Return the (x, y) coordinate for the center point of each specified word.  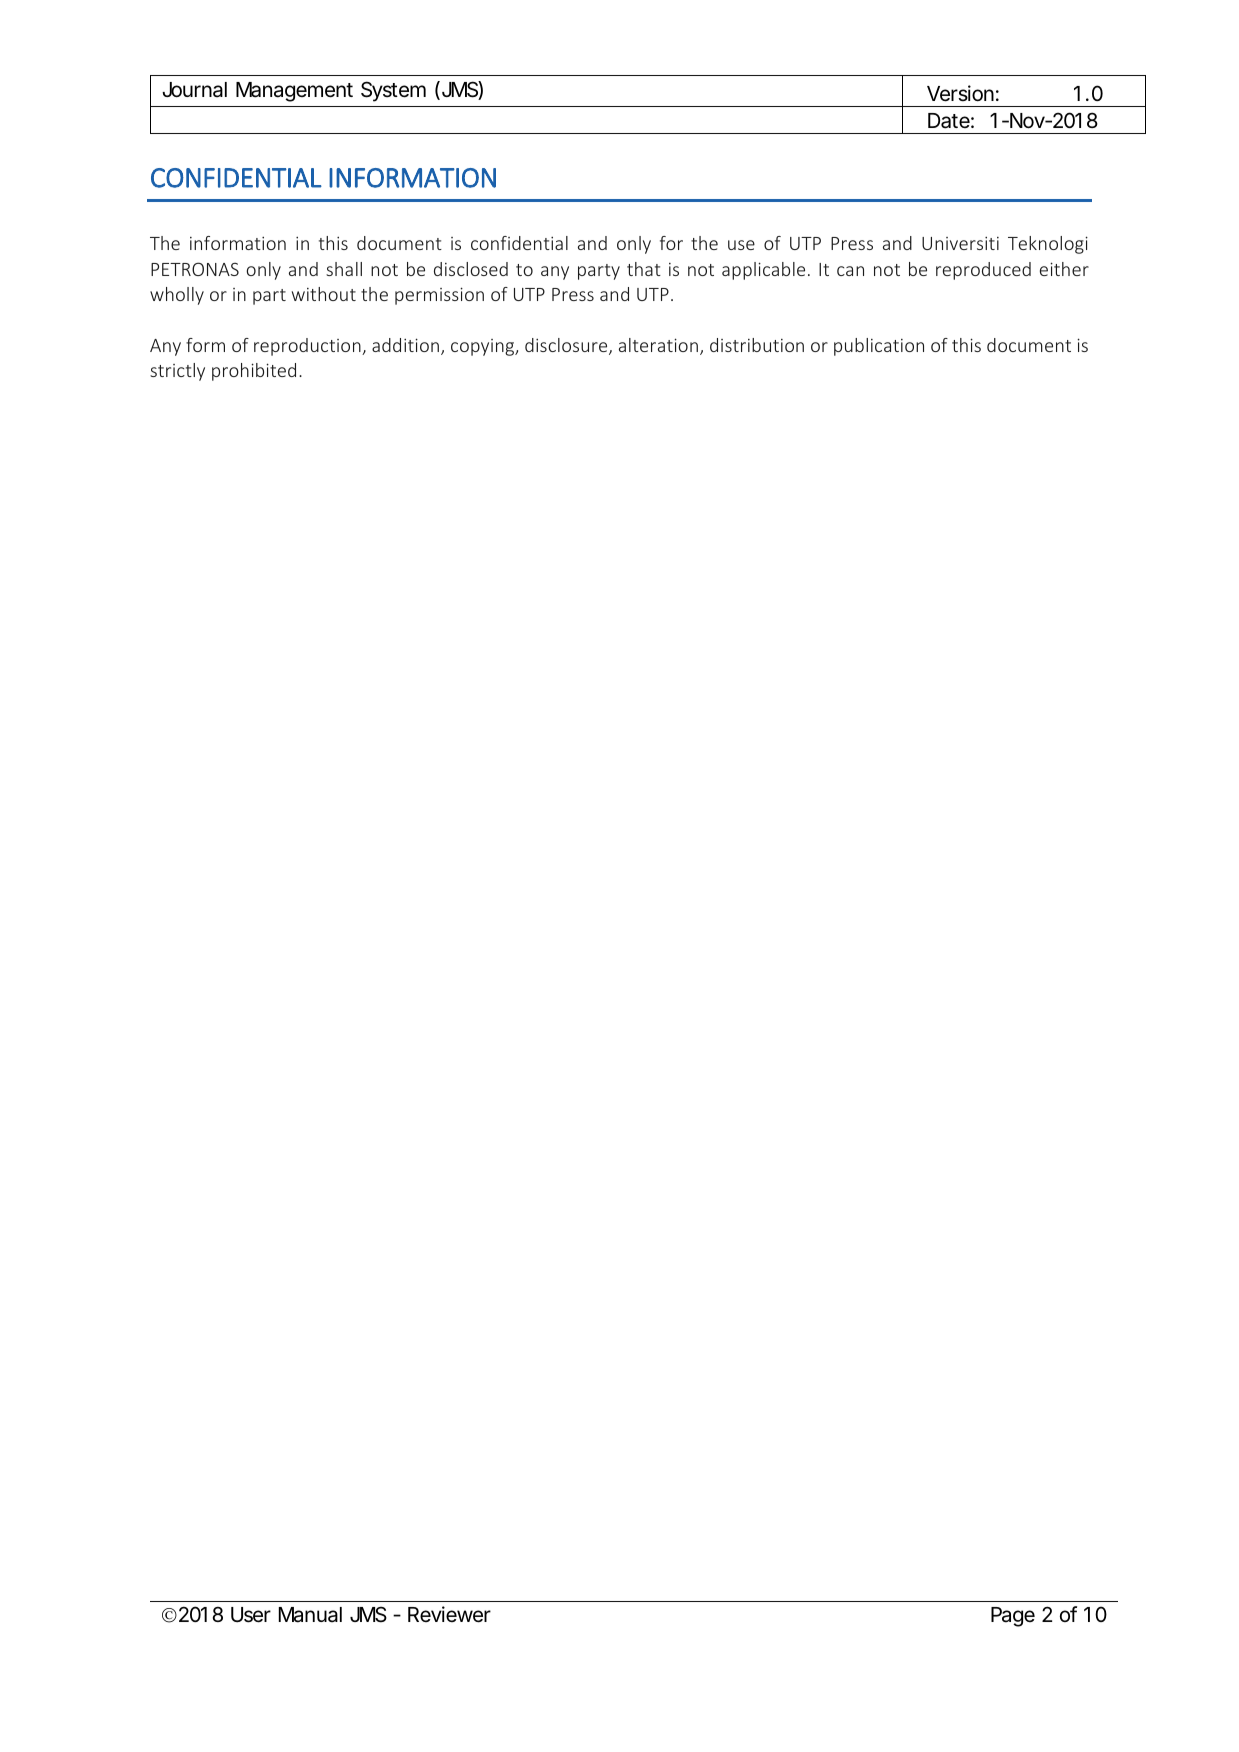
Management (294, 92)
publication (879, 347)
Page (1013, 1617)
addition (405, 345)
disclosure (567, 346)
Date (949, 121)
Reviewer (449, 1614)
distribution (757, 345)
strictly (177, 372)
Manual (310, 1615)
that (644, 269)
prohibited (254, 372)
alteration (658, 345)
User (251, 1615)
